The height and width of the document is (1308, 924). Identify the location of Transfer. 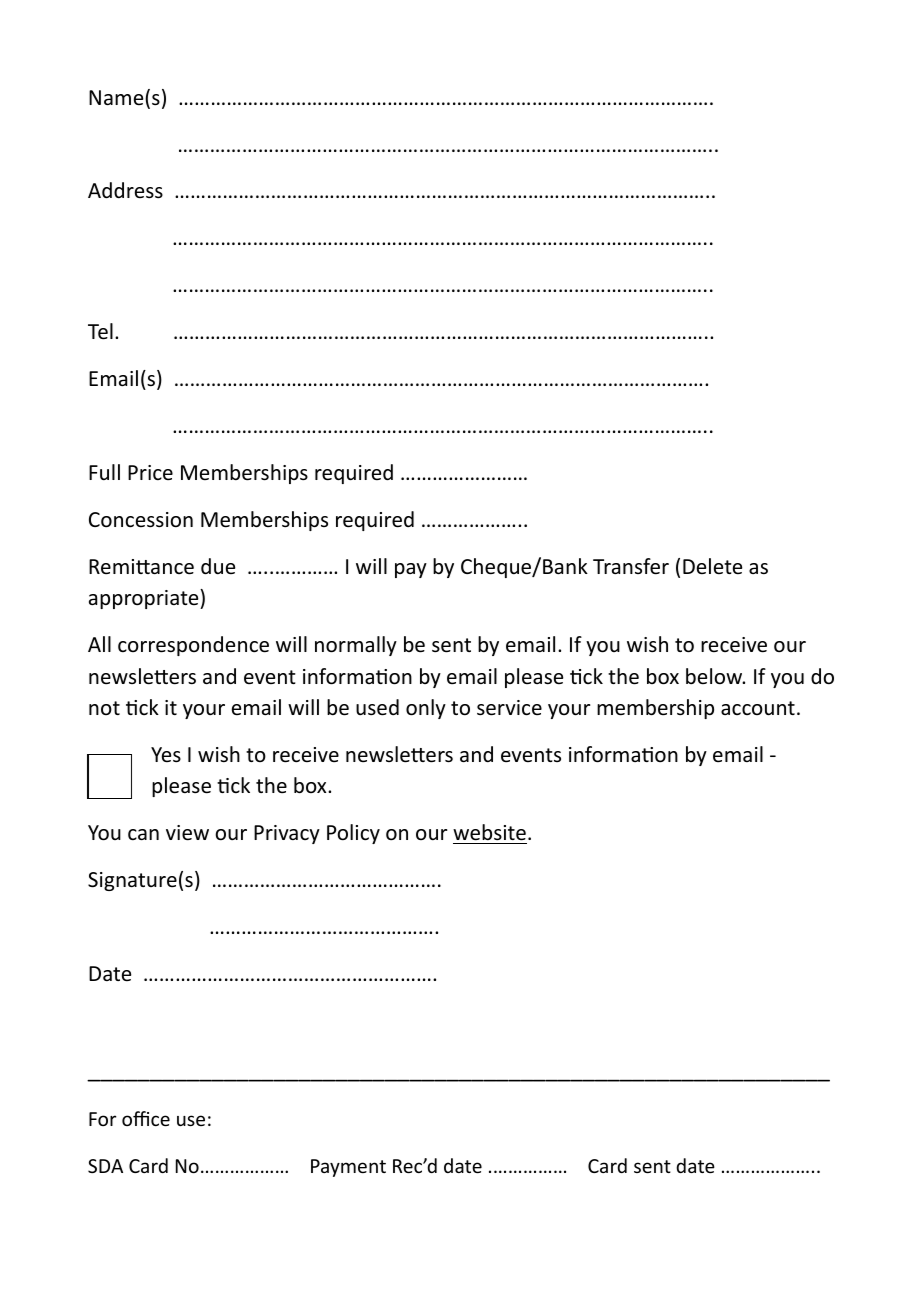
(631, 566).
